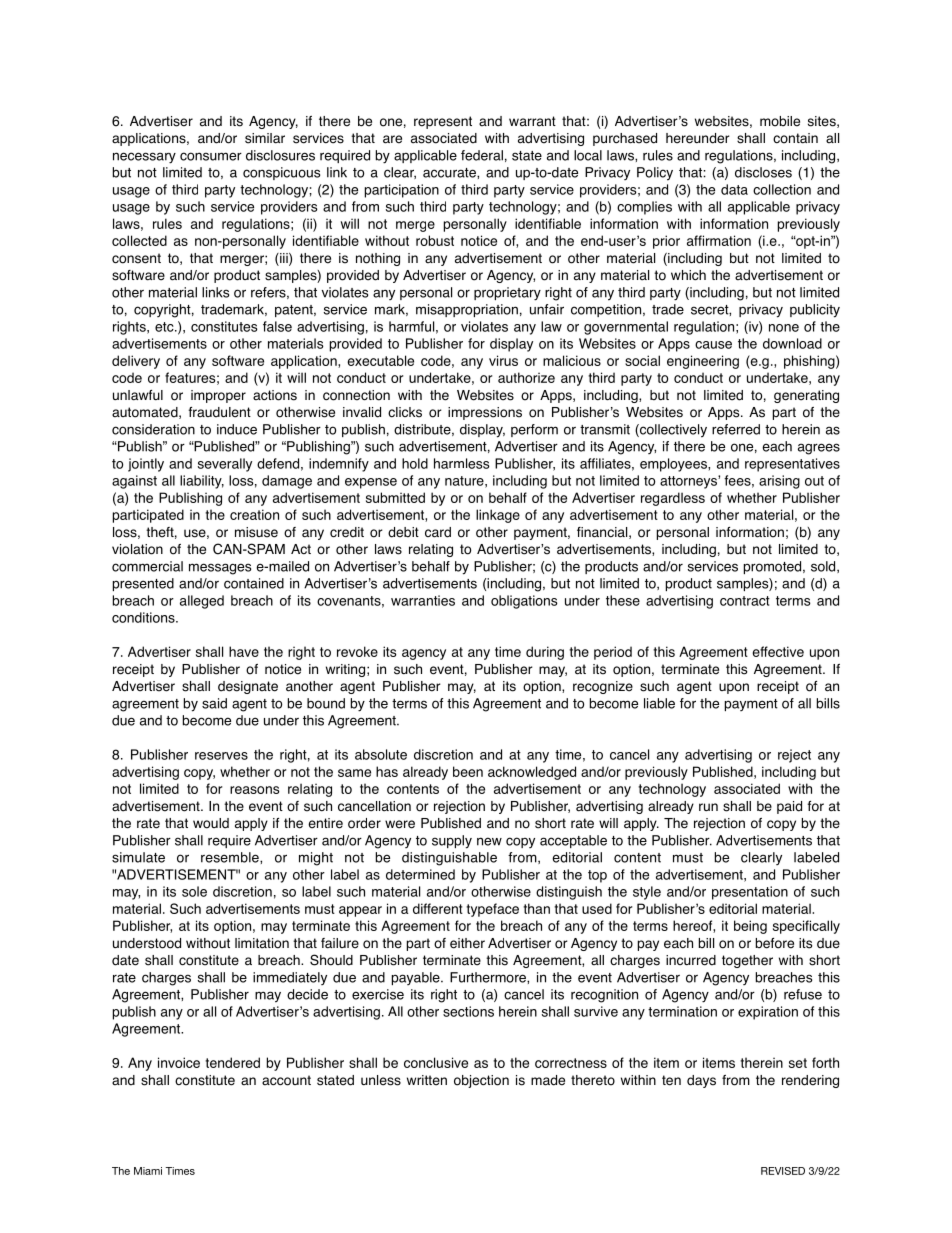 The image size is (952, 1233). Describe the element at coordinates (492, 910) in the screenshot. I see `typeface` at that location.
